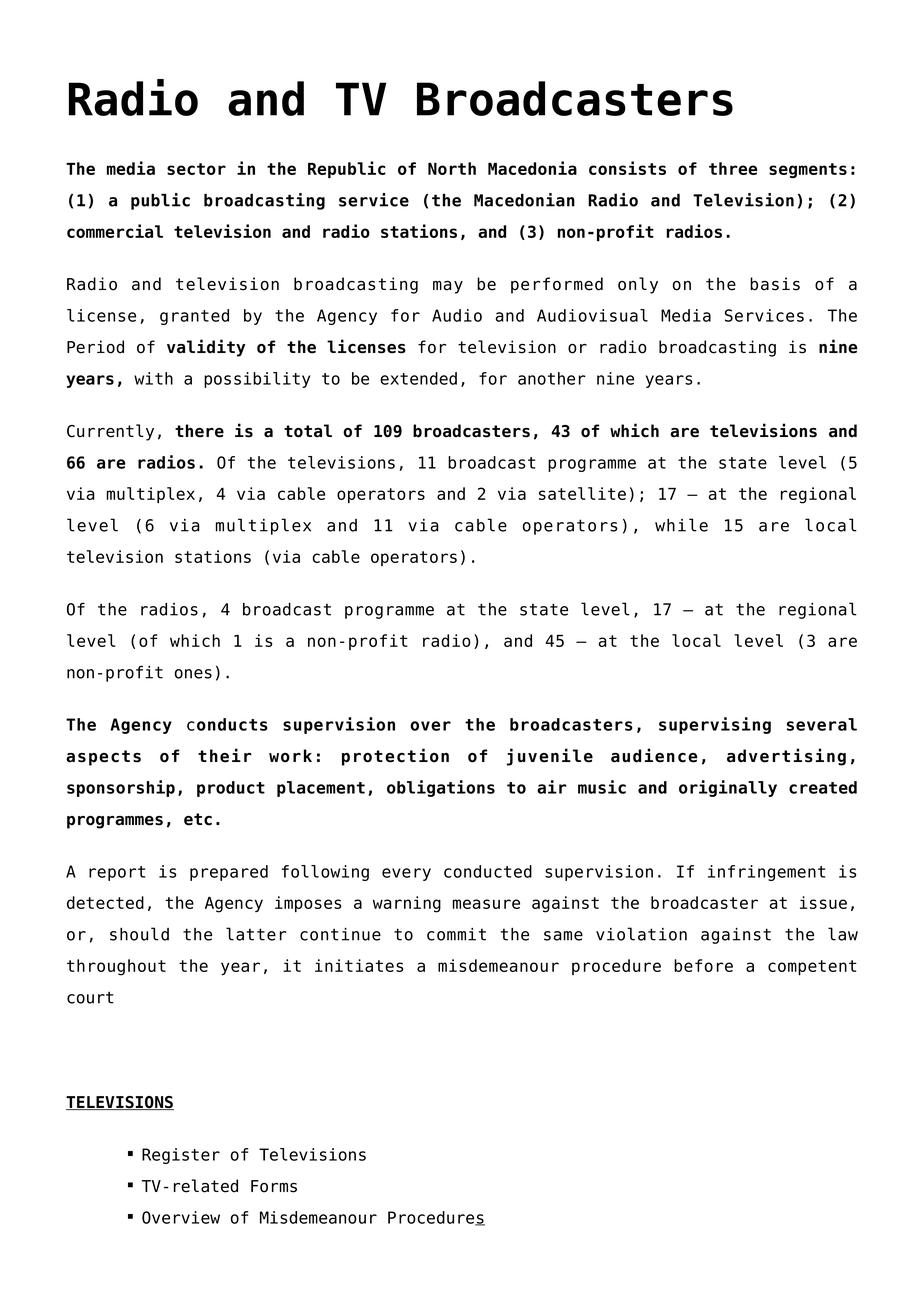  What do you see at coordinates (681, 525) in the document?
I see `while` at bounding box center [681, 525].
